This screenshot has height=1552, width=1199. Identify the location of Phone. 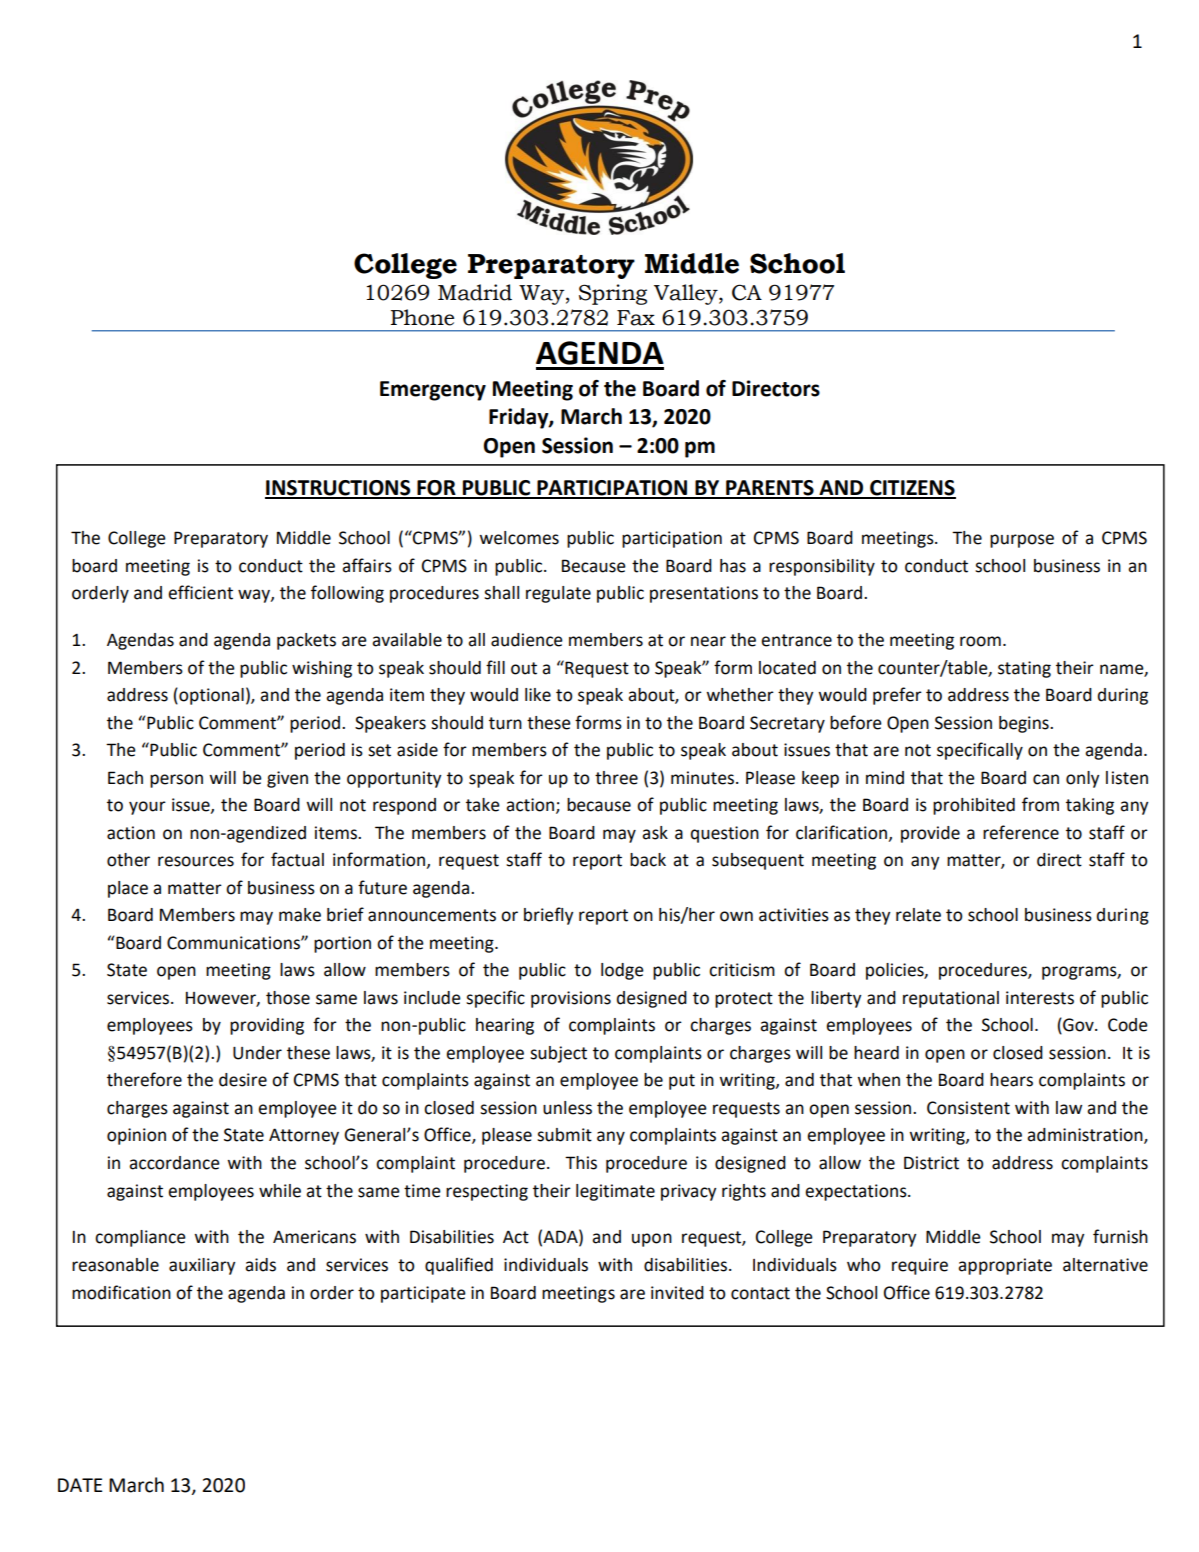
(422, 317).
